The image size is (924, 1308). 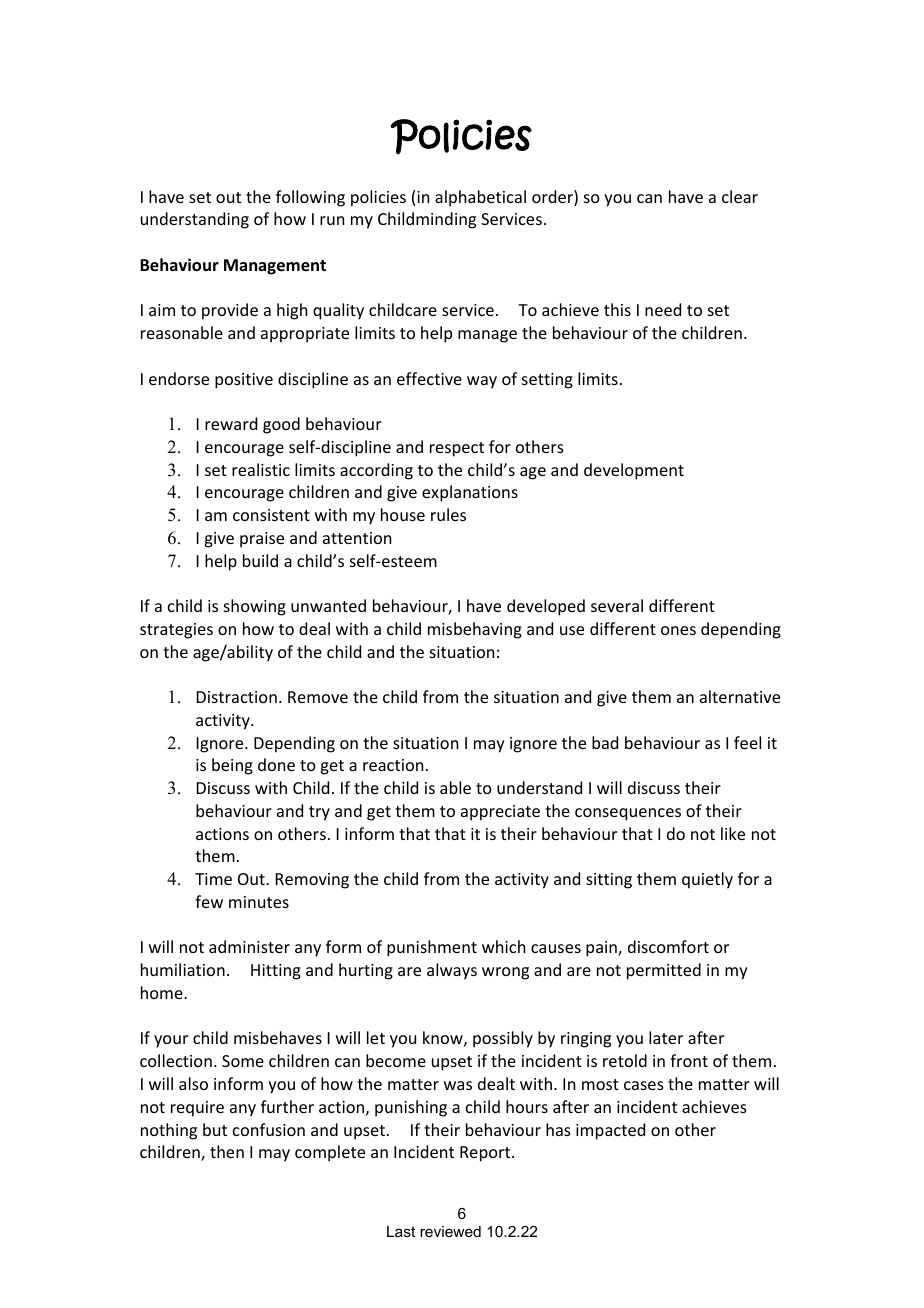 I want to click on misbehaving, so click(x=475, y=630).
